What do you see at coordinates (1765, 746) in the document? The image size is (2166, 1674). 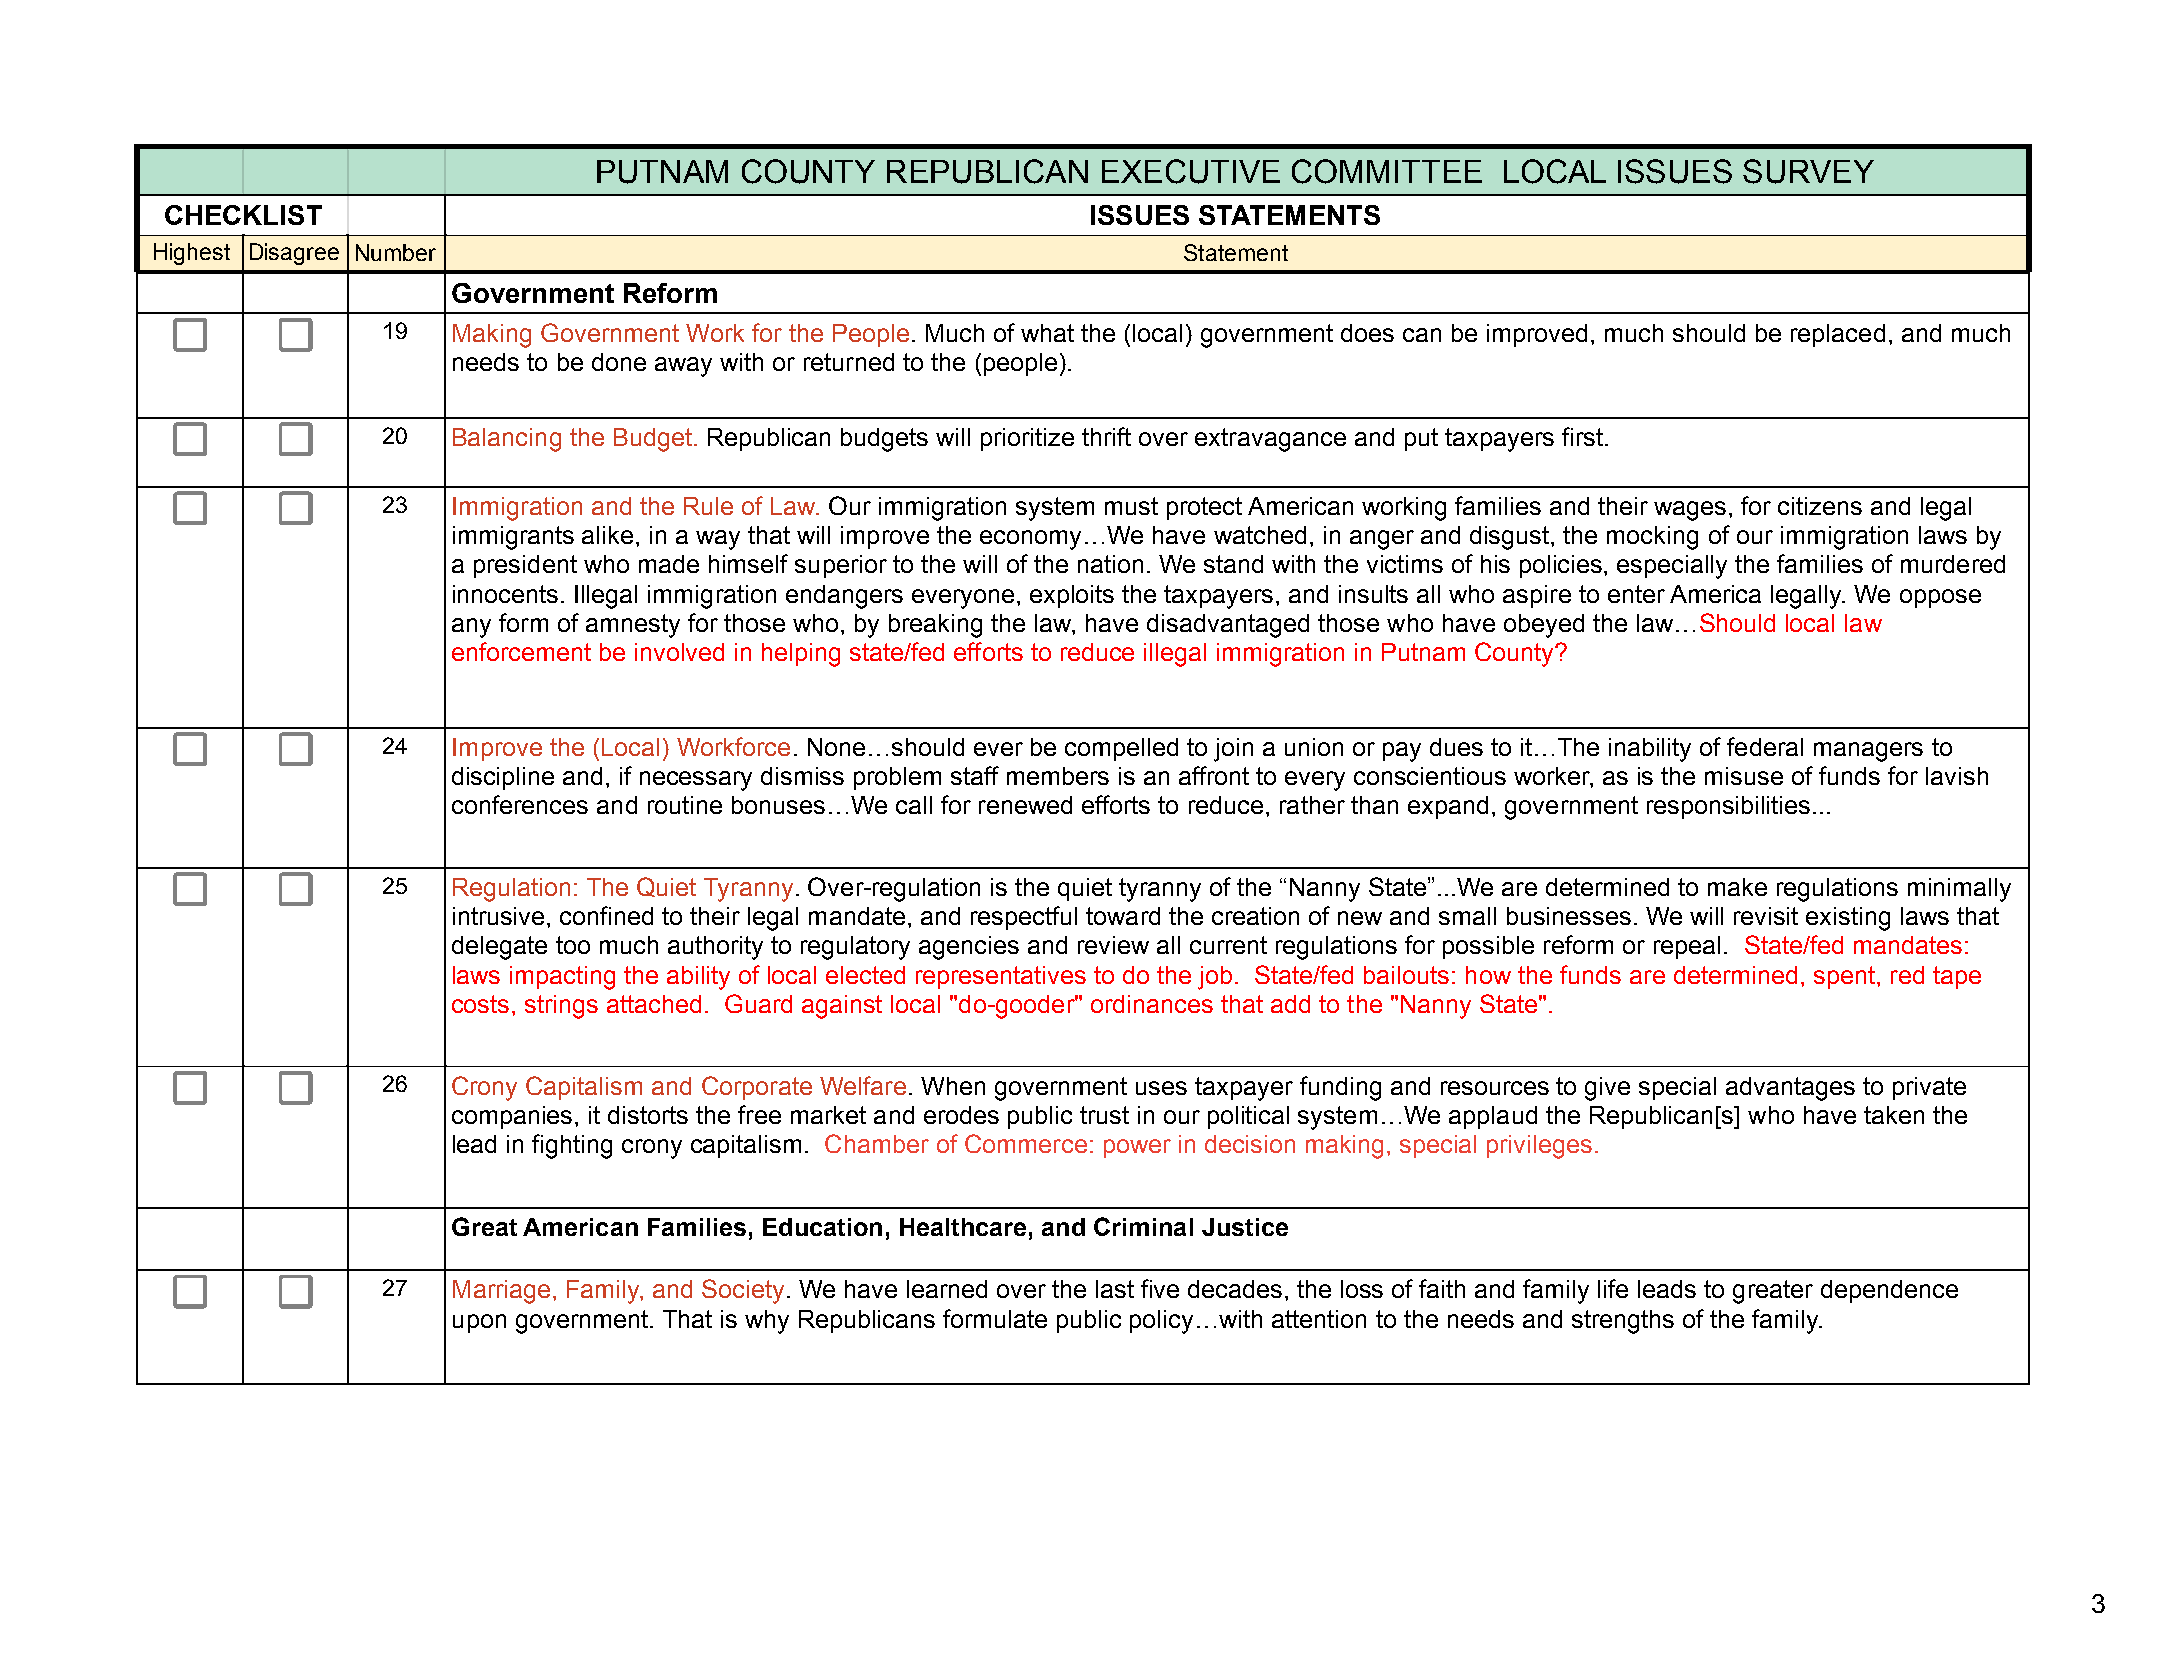 I see `federal` at bounding box center [1765, 746].
